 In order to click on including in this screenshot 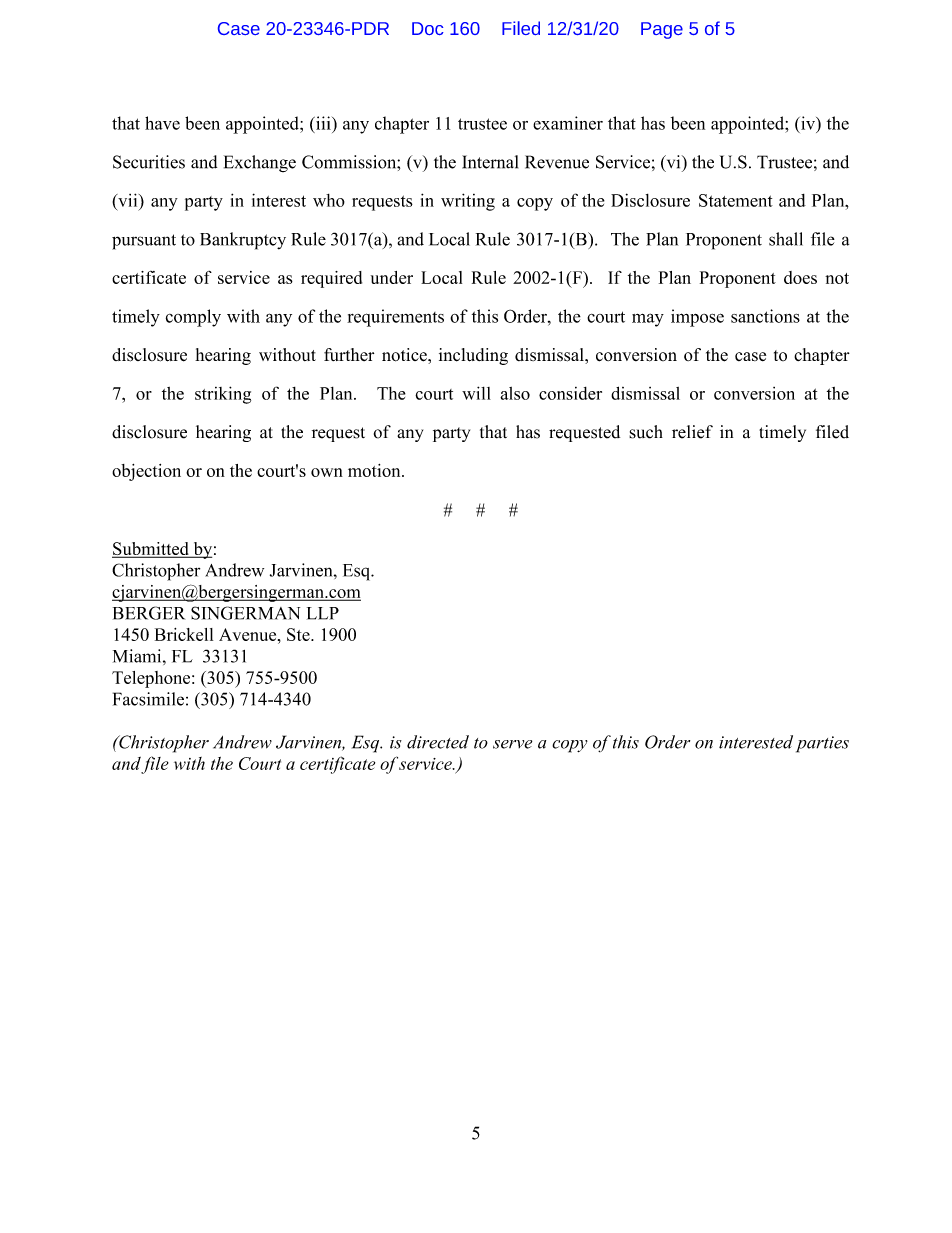, I will do `click(473, 356)`.
